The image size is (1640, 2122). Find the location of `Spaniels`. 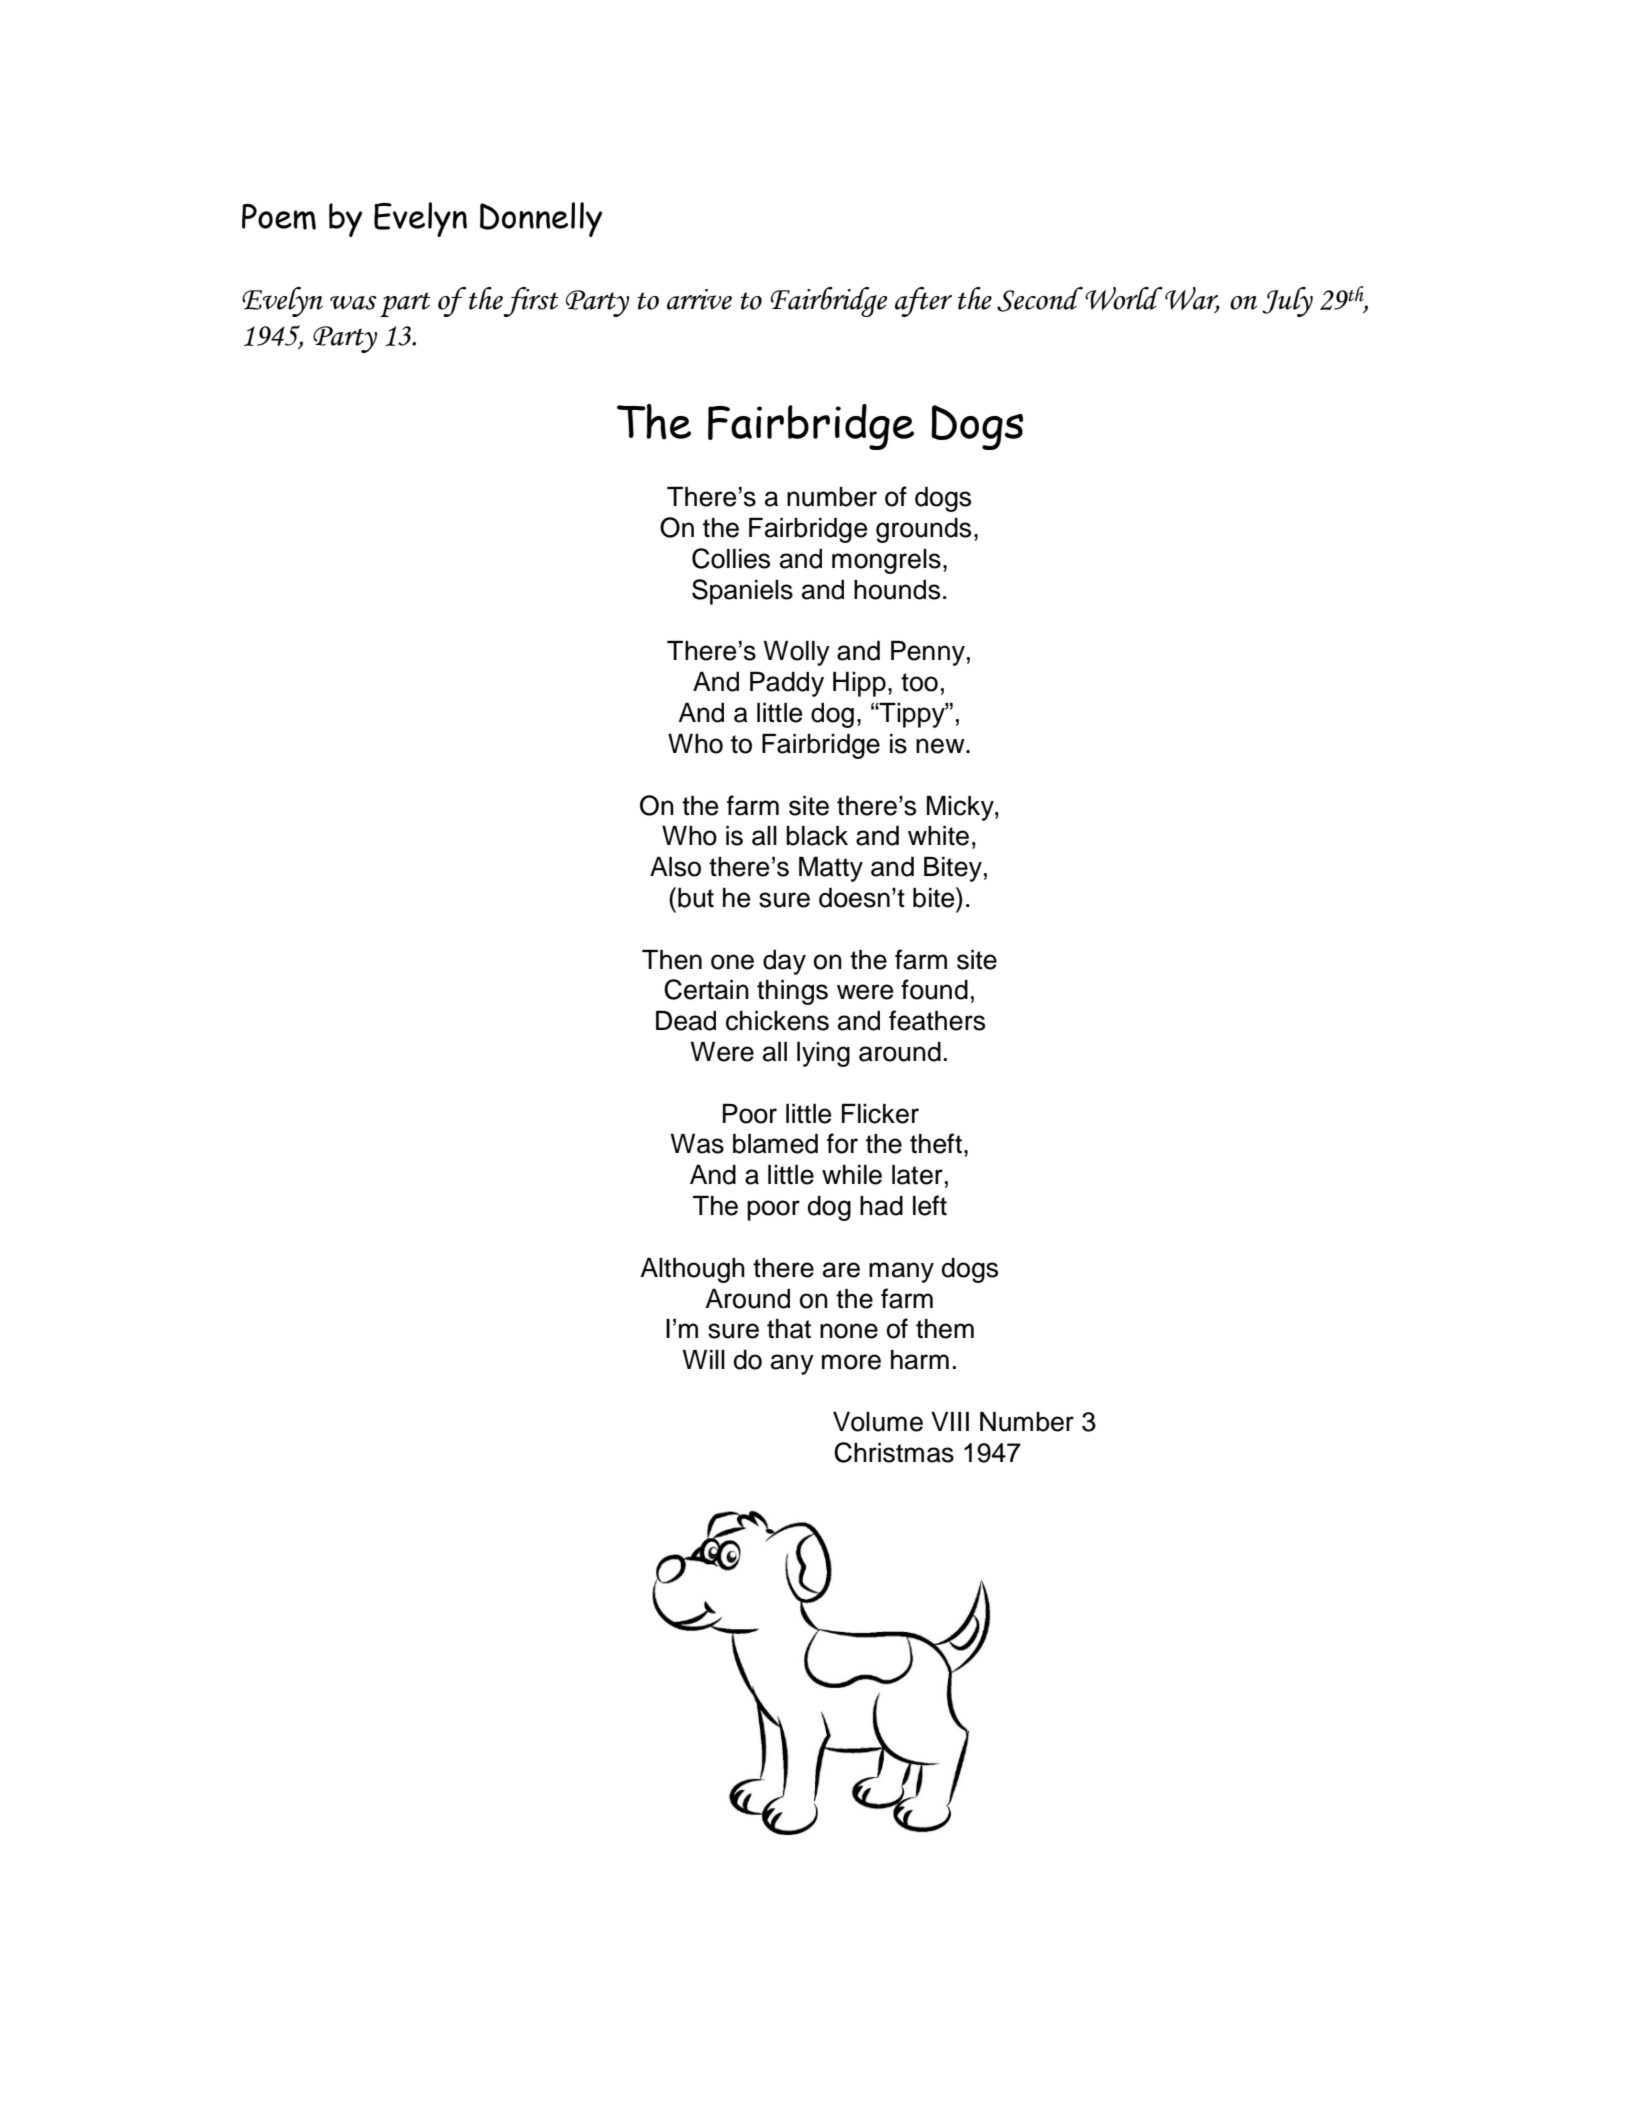

Spaniels is located at coordinates (742, 592).
